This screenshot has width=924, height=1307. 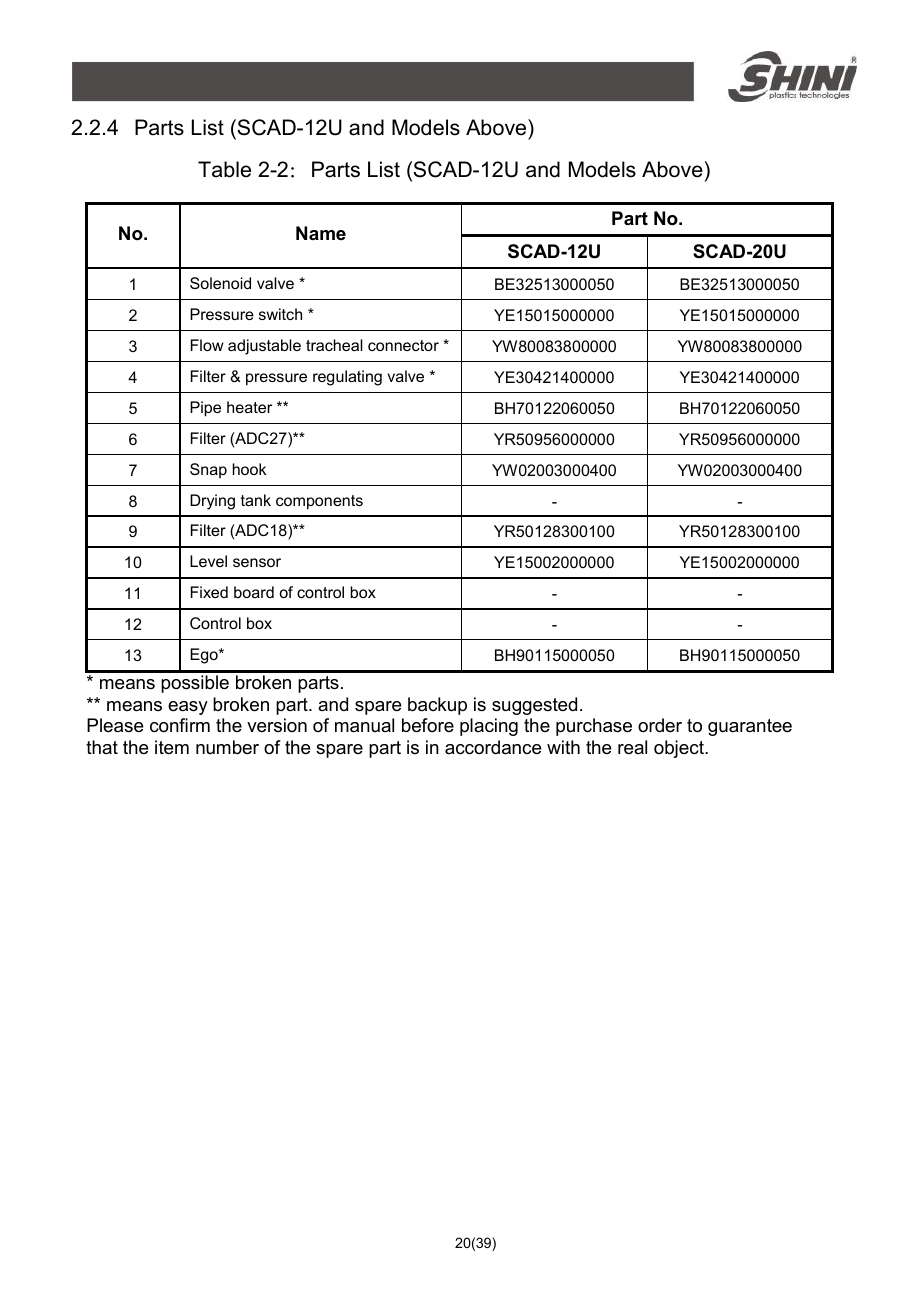 I want to click on Snap, so click(x=208, y=470).
